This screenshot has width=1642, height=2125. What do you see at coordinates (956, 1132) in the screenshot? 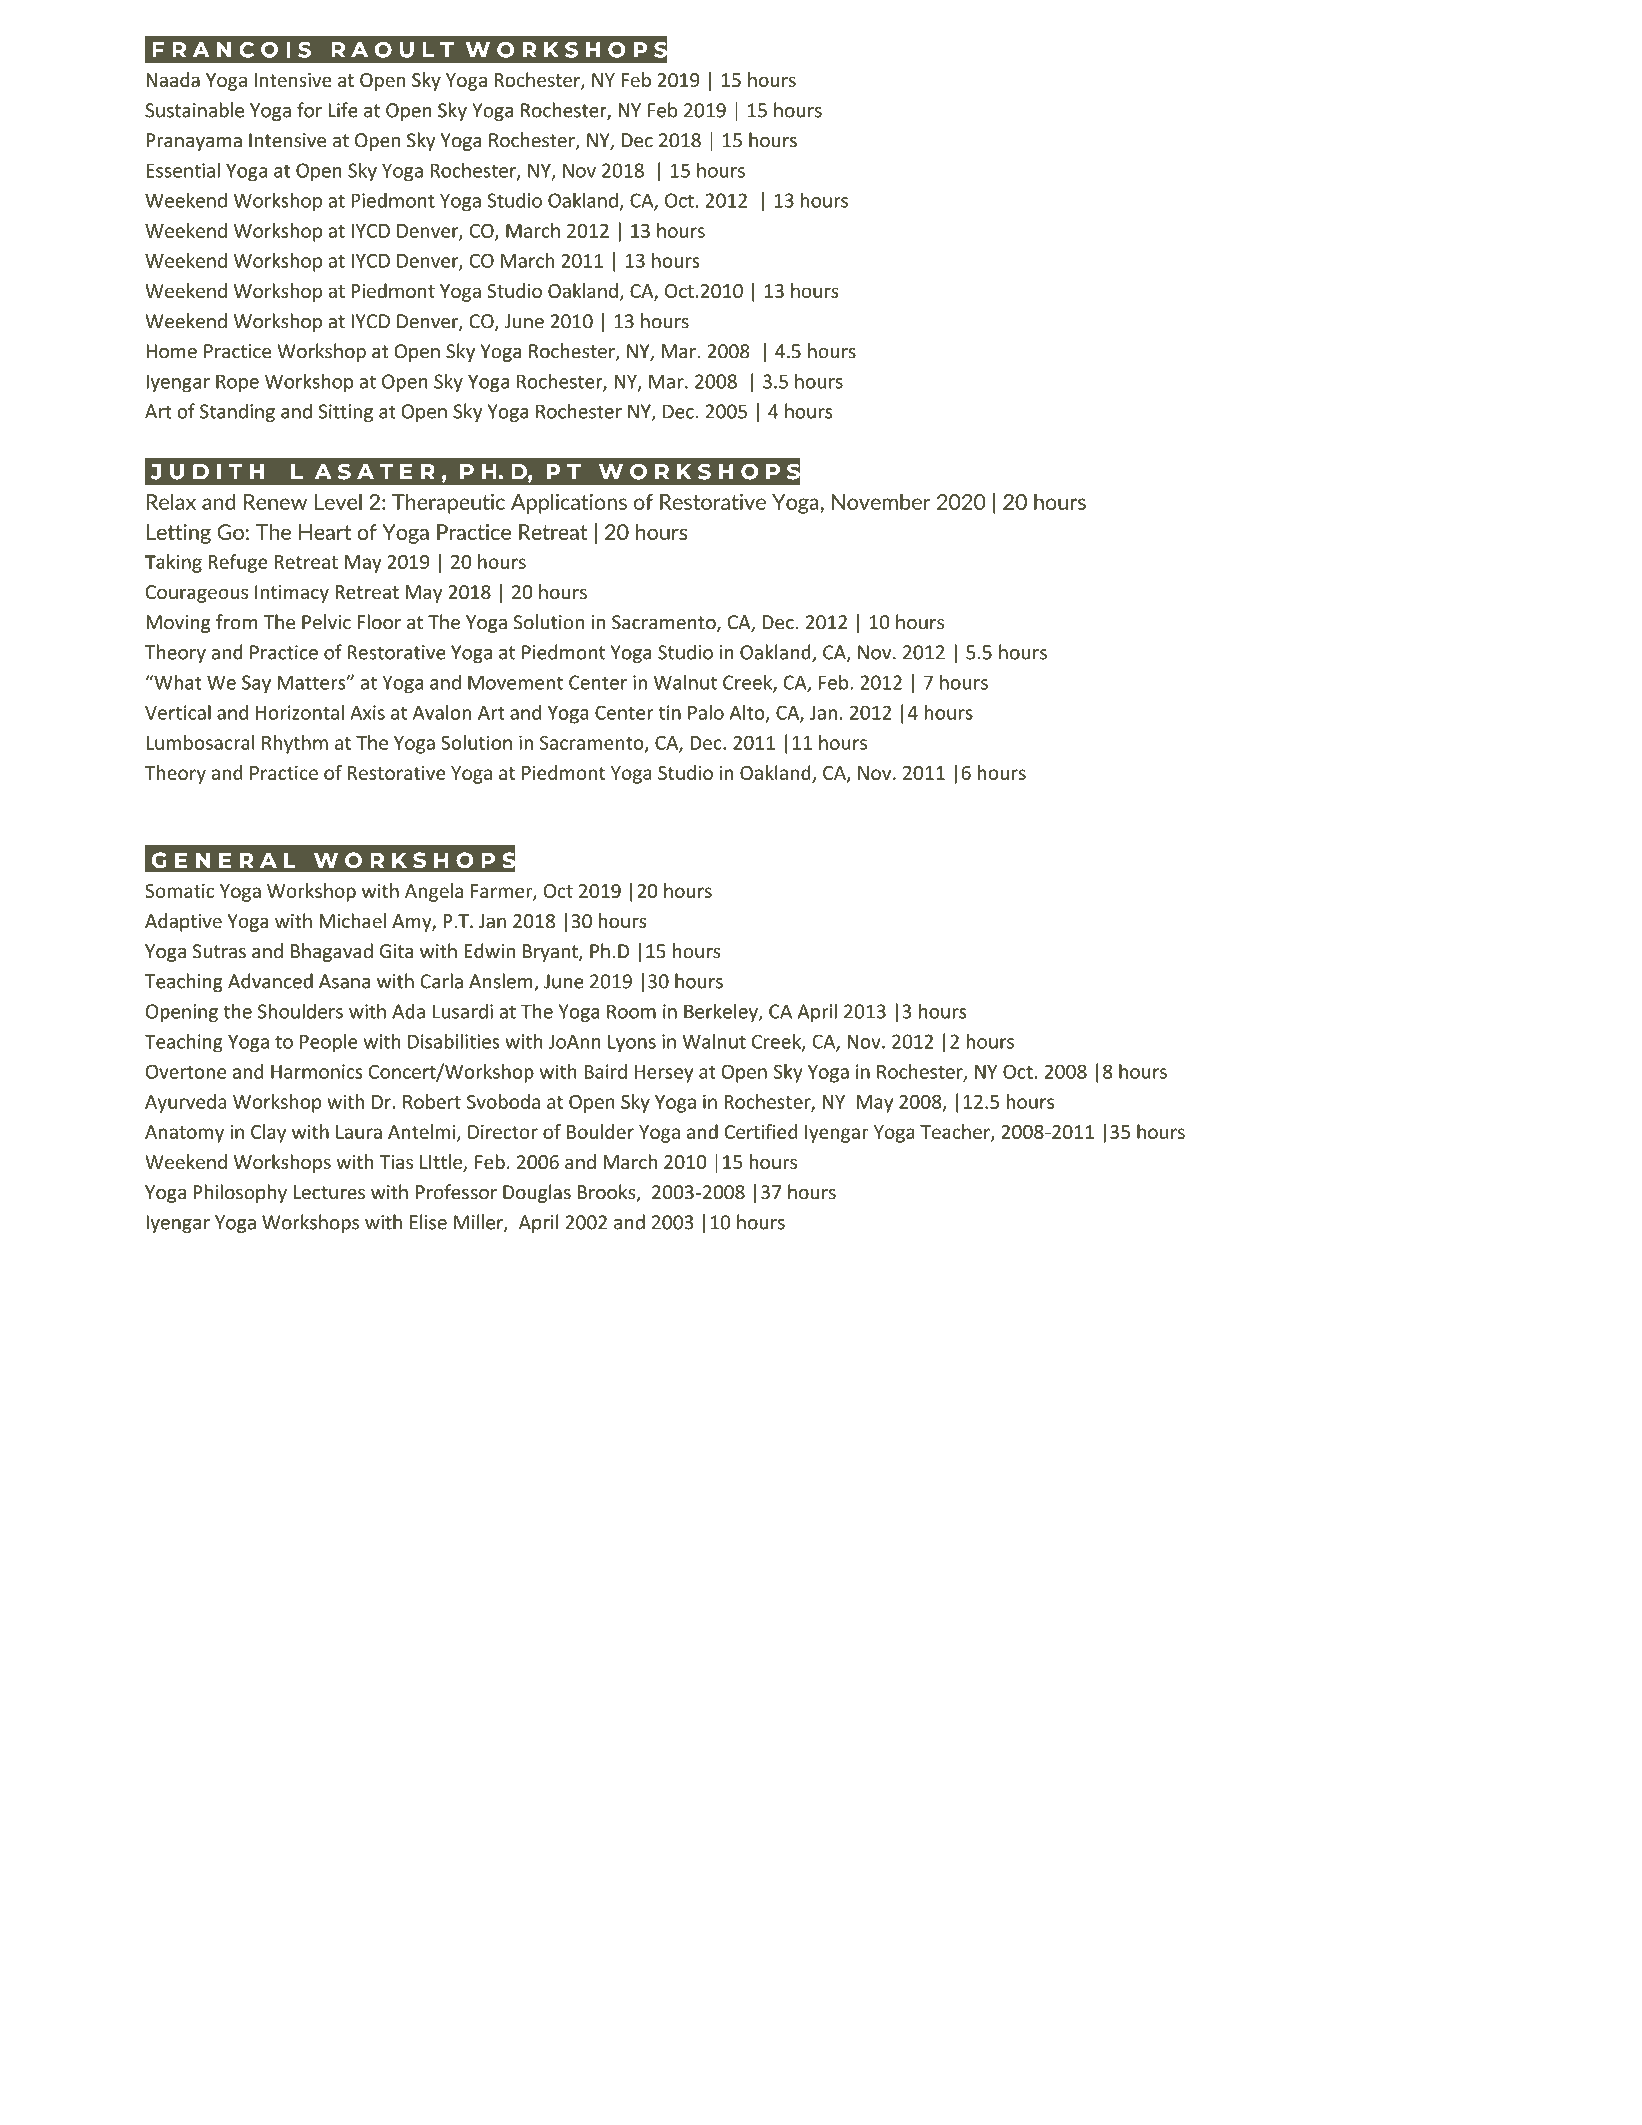
I see `Teacher` at bounding box center [956, 1132].
